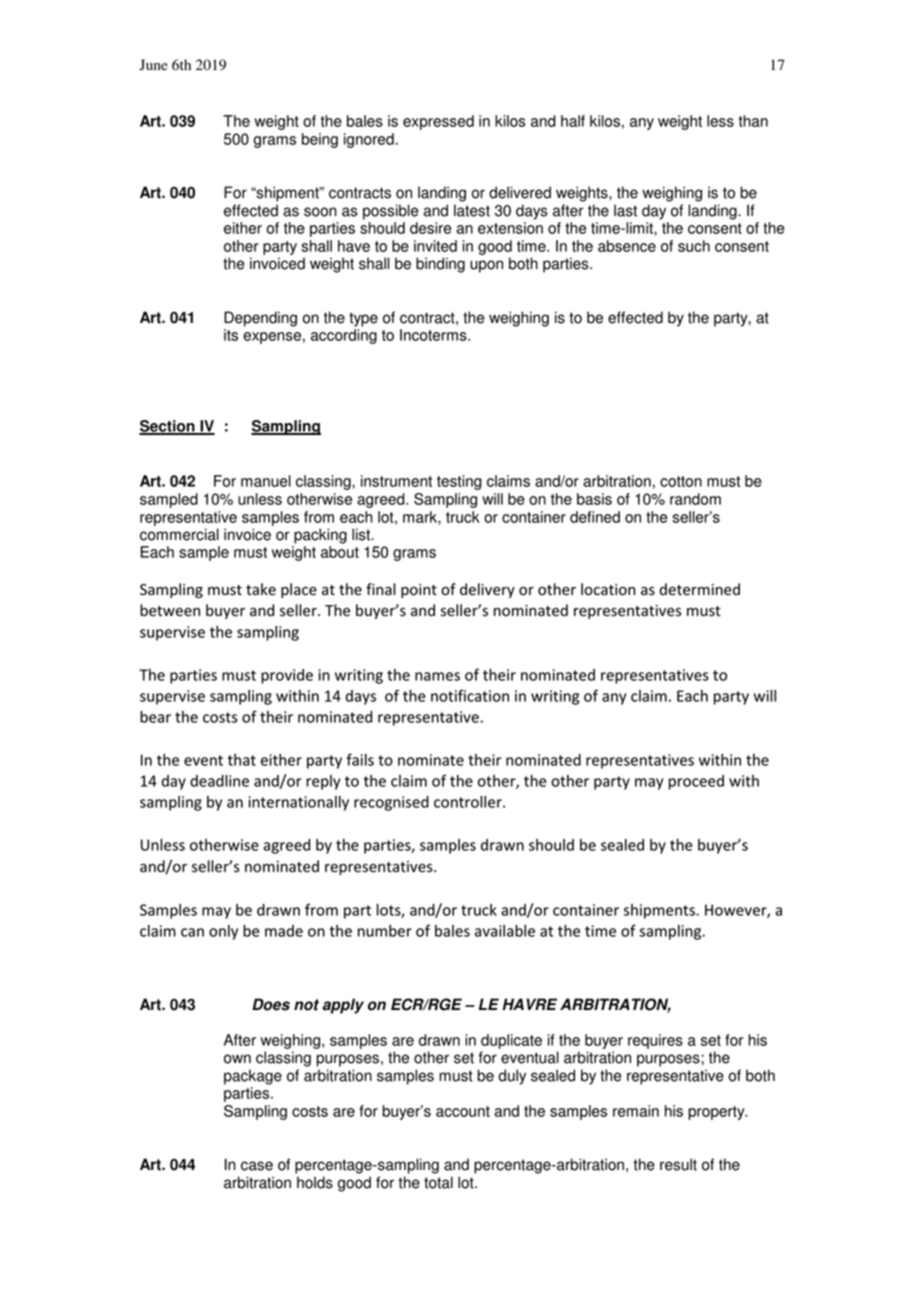 The width and height of the document is (924, 1308). What do you see at coordinates (459, 482) in the document?
I see `testing` at bounding box center [459, 482].
